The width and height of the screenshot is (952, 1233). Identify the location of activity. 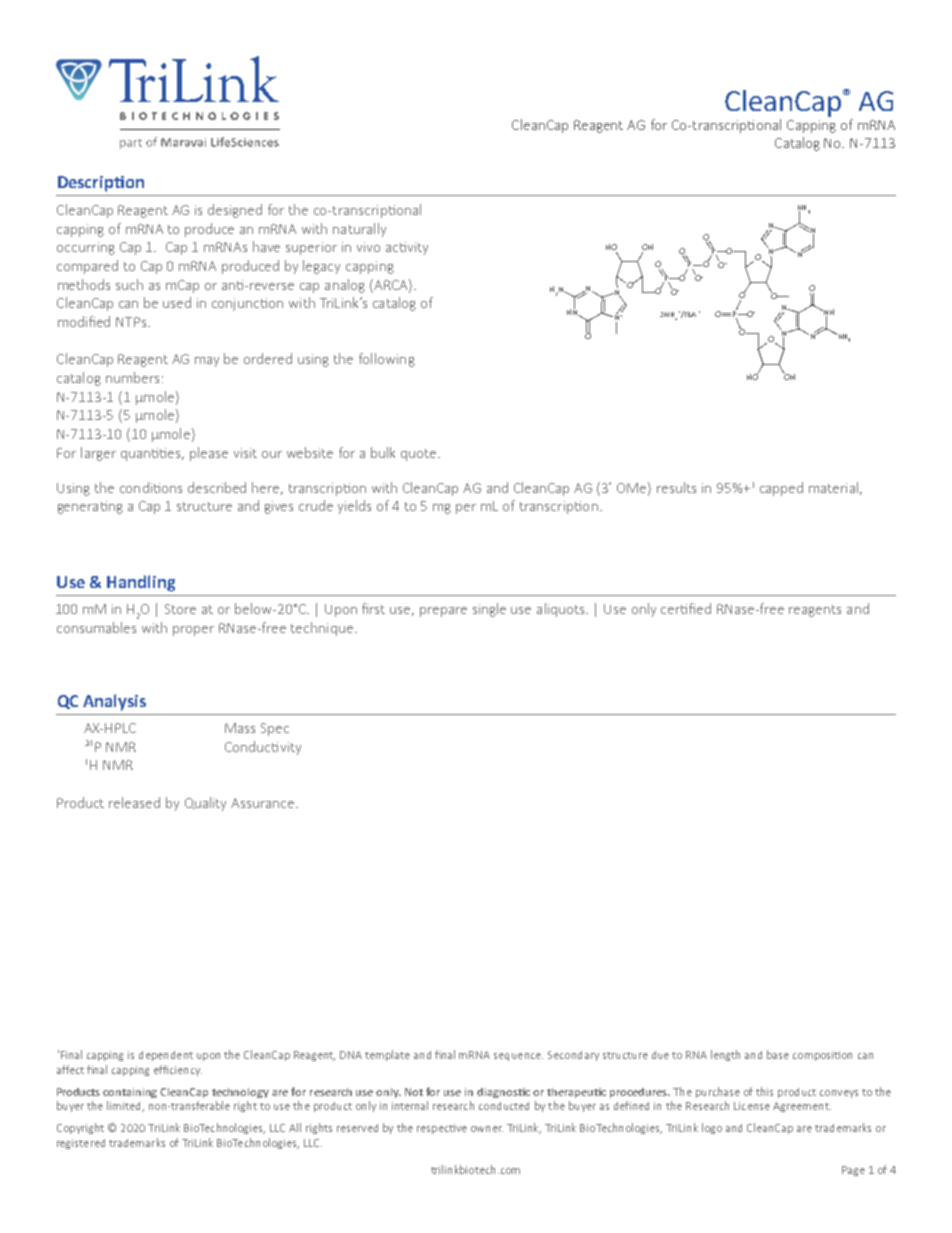
(407, 248).
